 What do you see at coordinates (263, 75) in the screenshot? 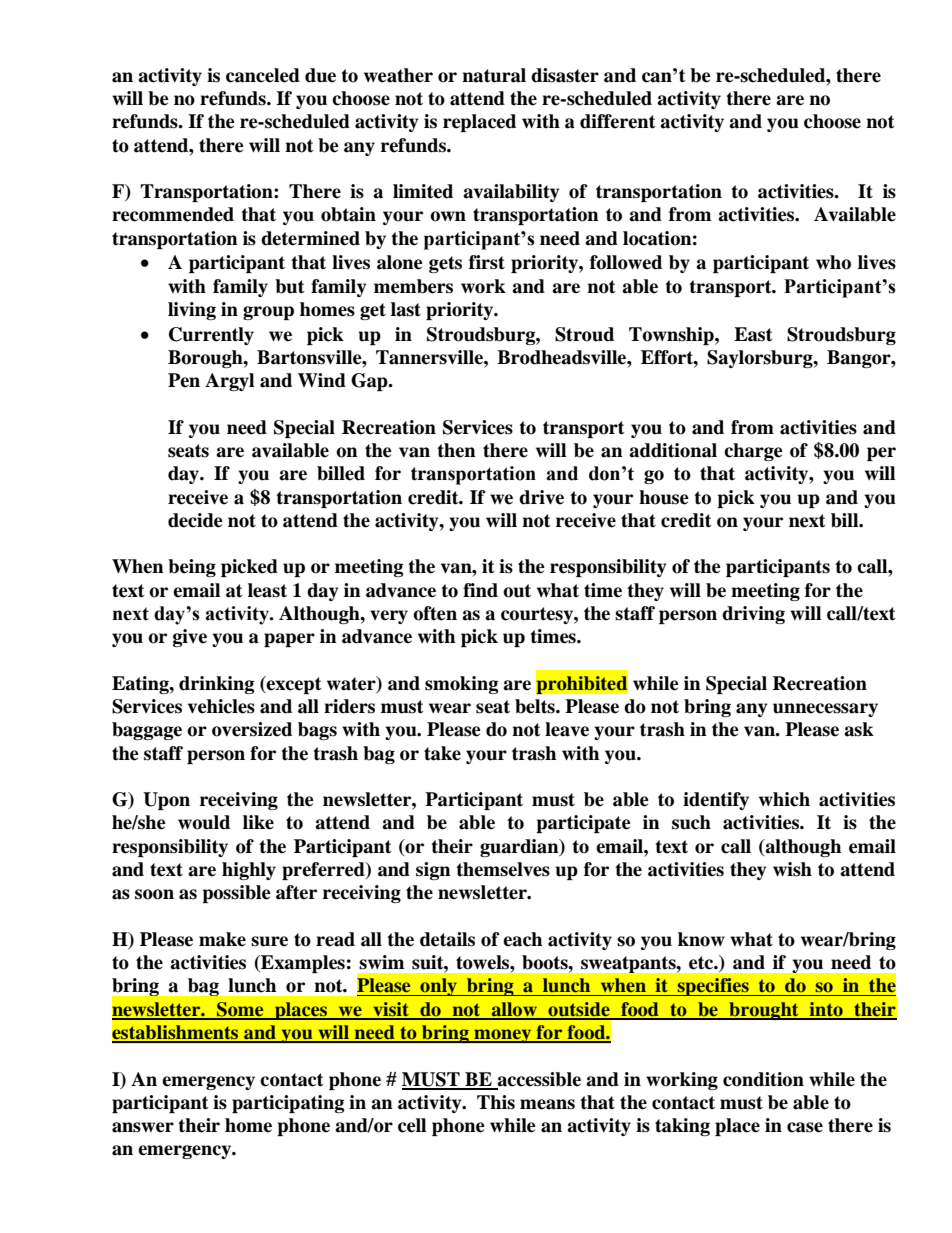
I see `canceled` at bounding box center [263, 75].
